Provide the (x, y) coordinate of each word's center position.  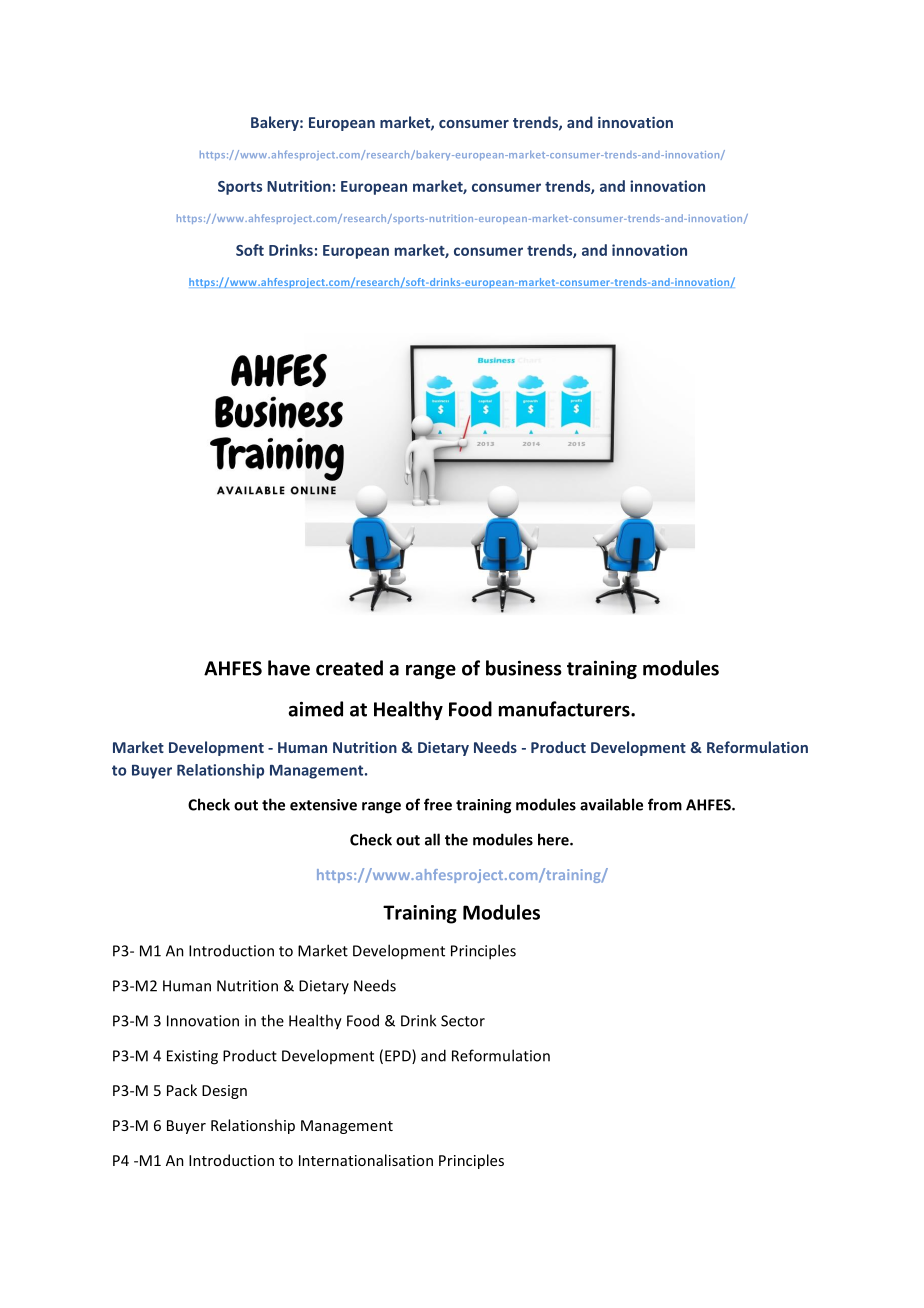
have (289, 668)
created (349, 668)
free (438, 804)
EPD (399, 1056)
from (665, 804)
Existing (192, 1057)
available (611, 804)
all (432, 839)
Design (224, 1092)
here (554, 839)
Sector (463, 1021)
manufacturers (565, 709)
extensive (323, 805)
